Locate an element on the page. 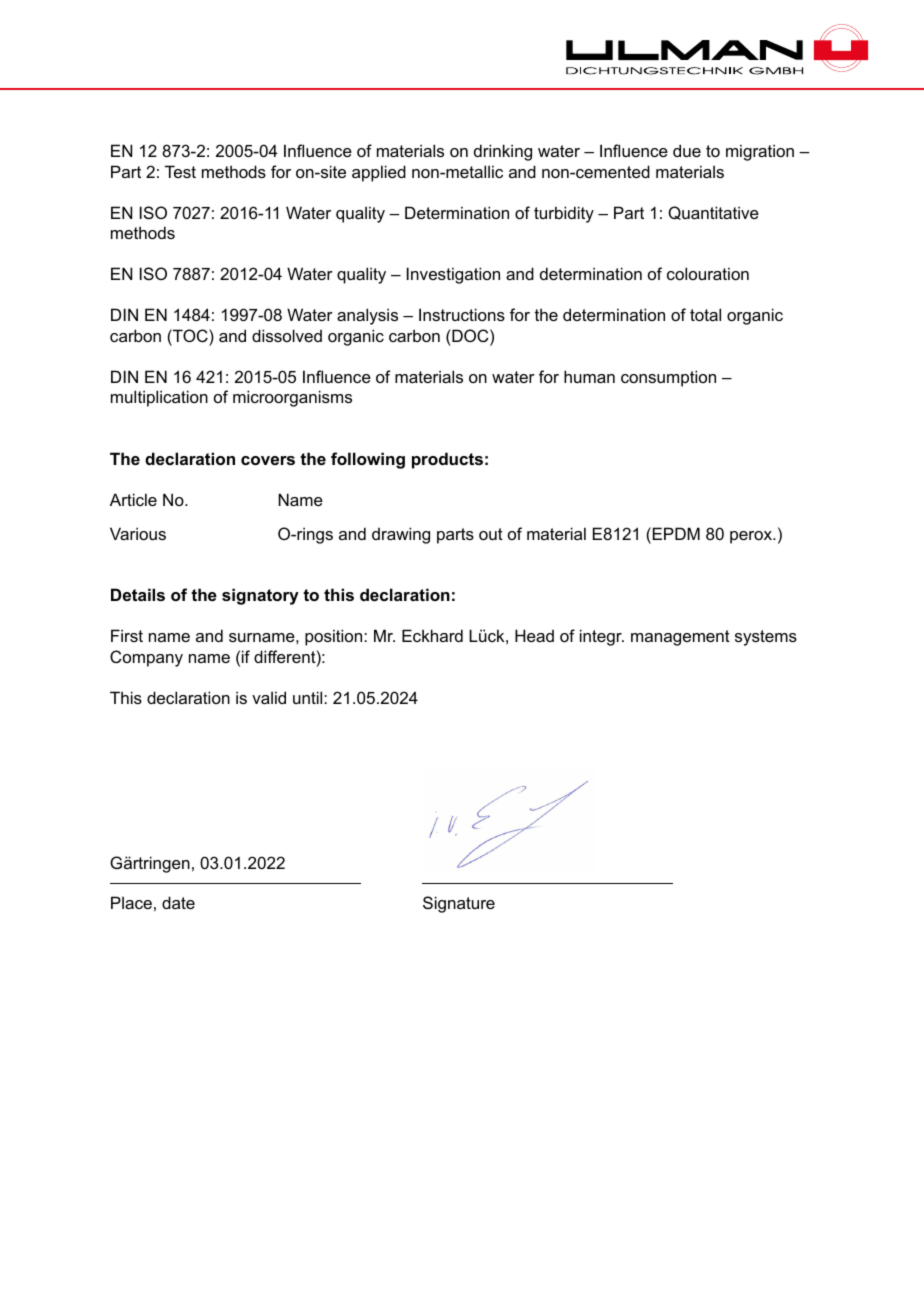 The width and height of the document is (924, 1308). multiplication is located at coordinates (159, 398).
